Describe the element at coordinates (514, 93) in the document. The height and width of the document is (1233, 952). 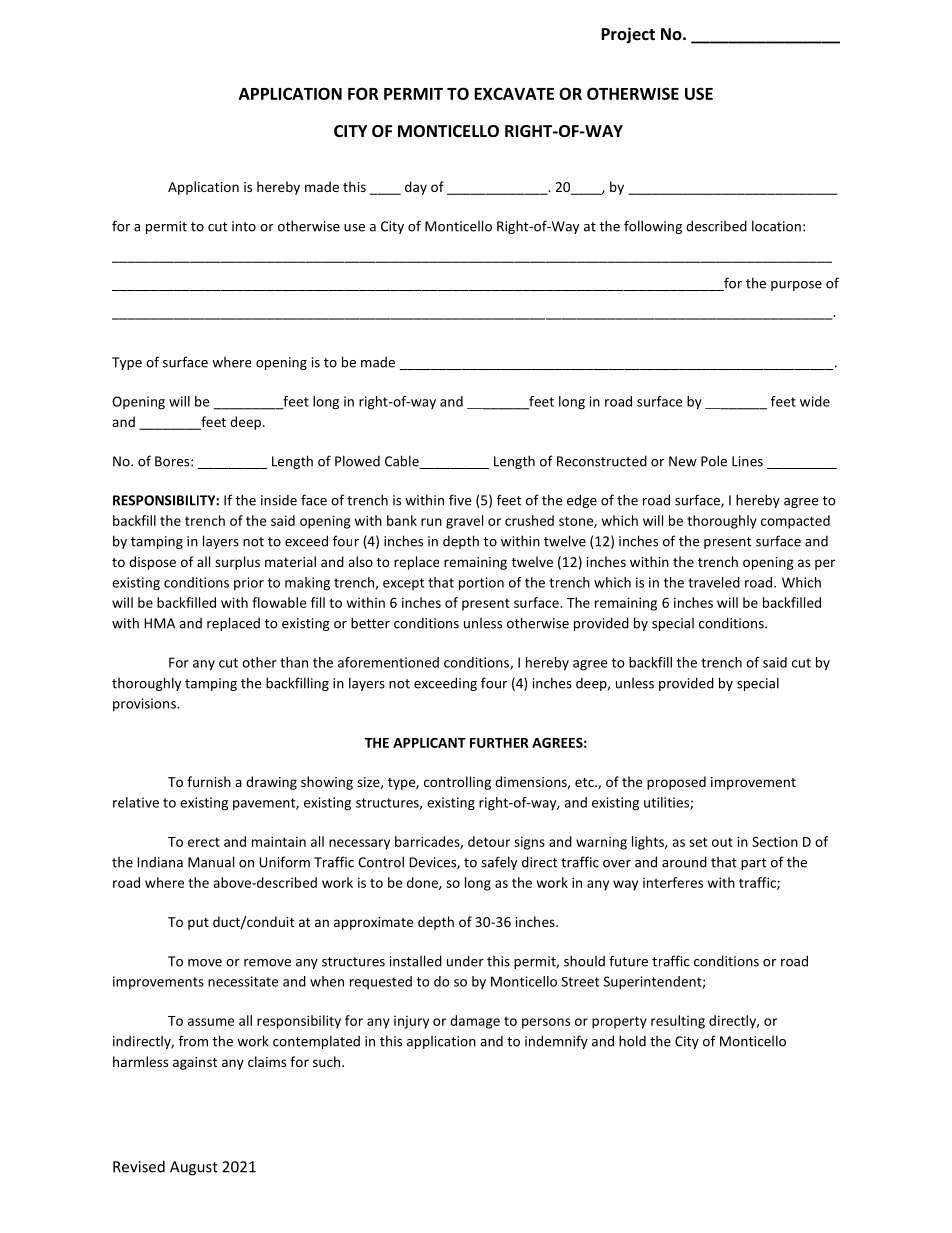
I see `EXCAVATE` at that location.
